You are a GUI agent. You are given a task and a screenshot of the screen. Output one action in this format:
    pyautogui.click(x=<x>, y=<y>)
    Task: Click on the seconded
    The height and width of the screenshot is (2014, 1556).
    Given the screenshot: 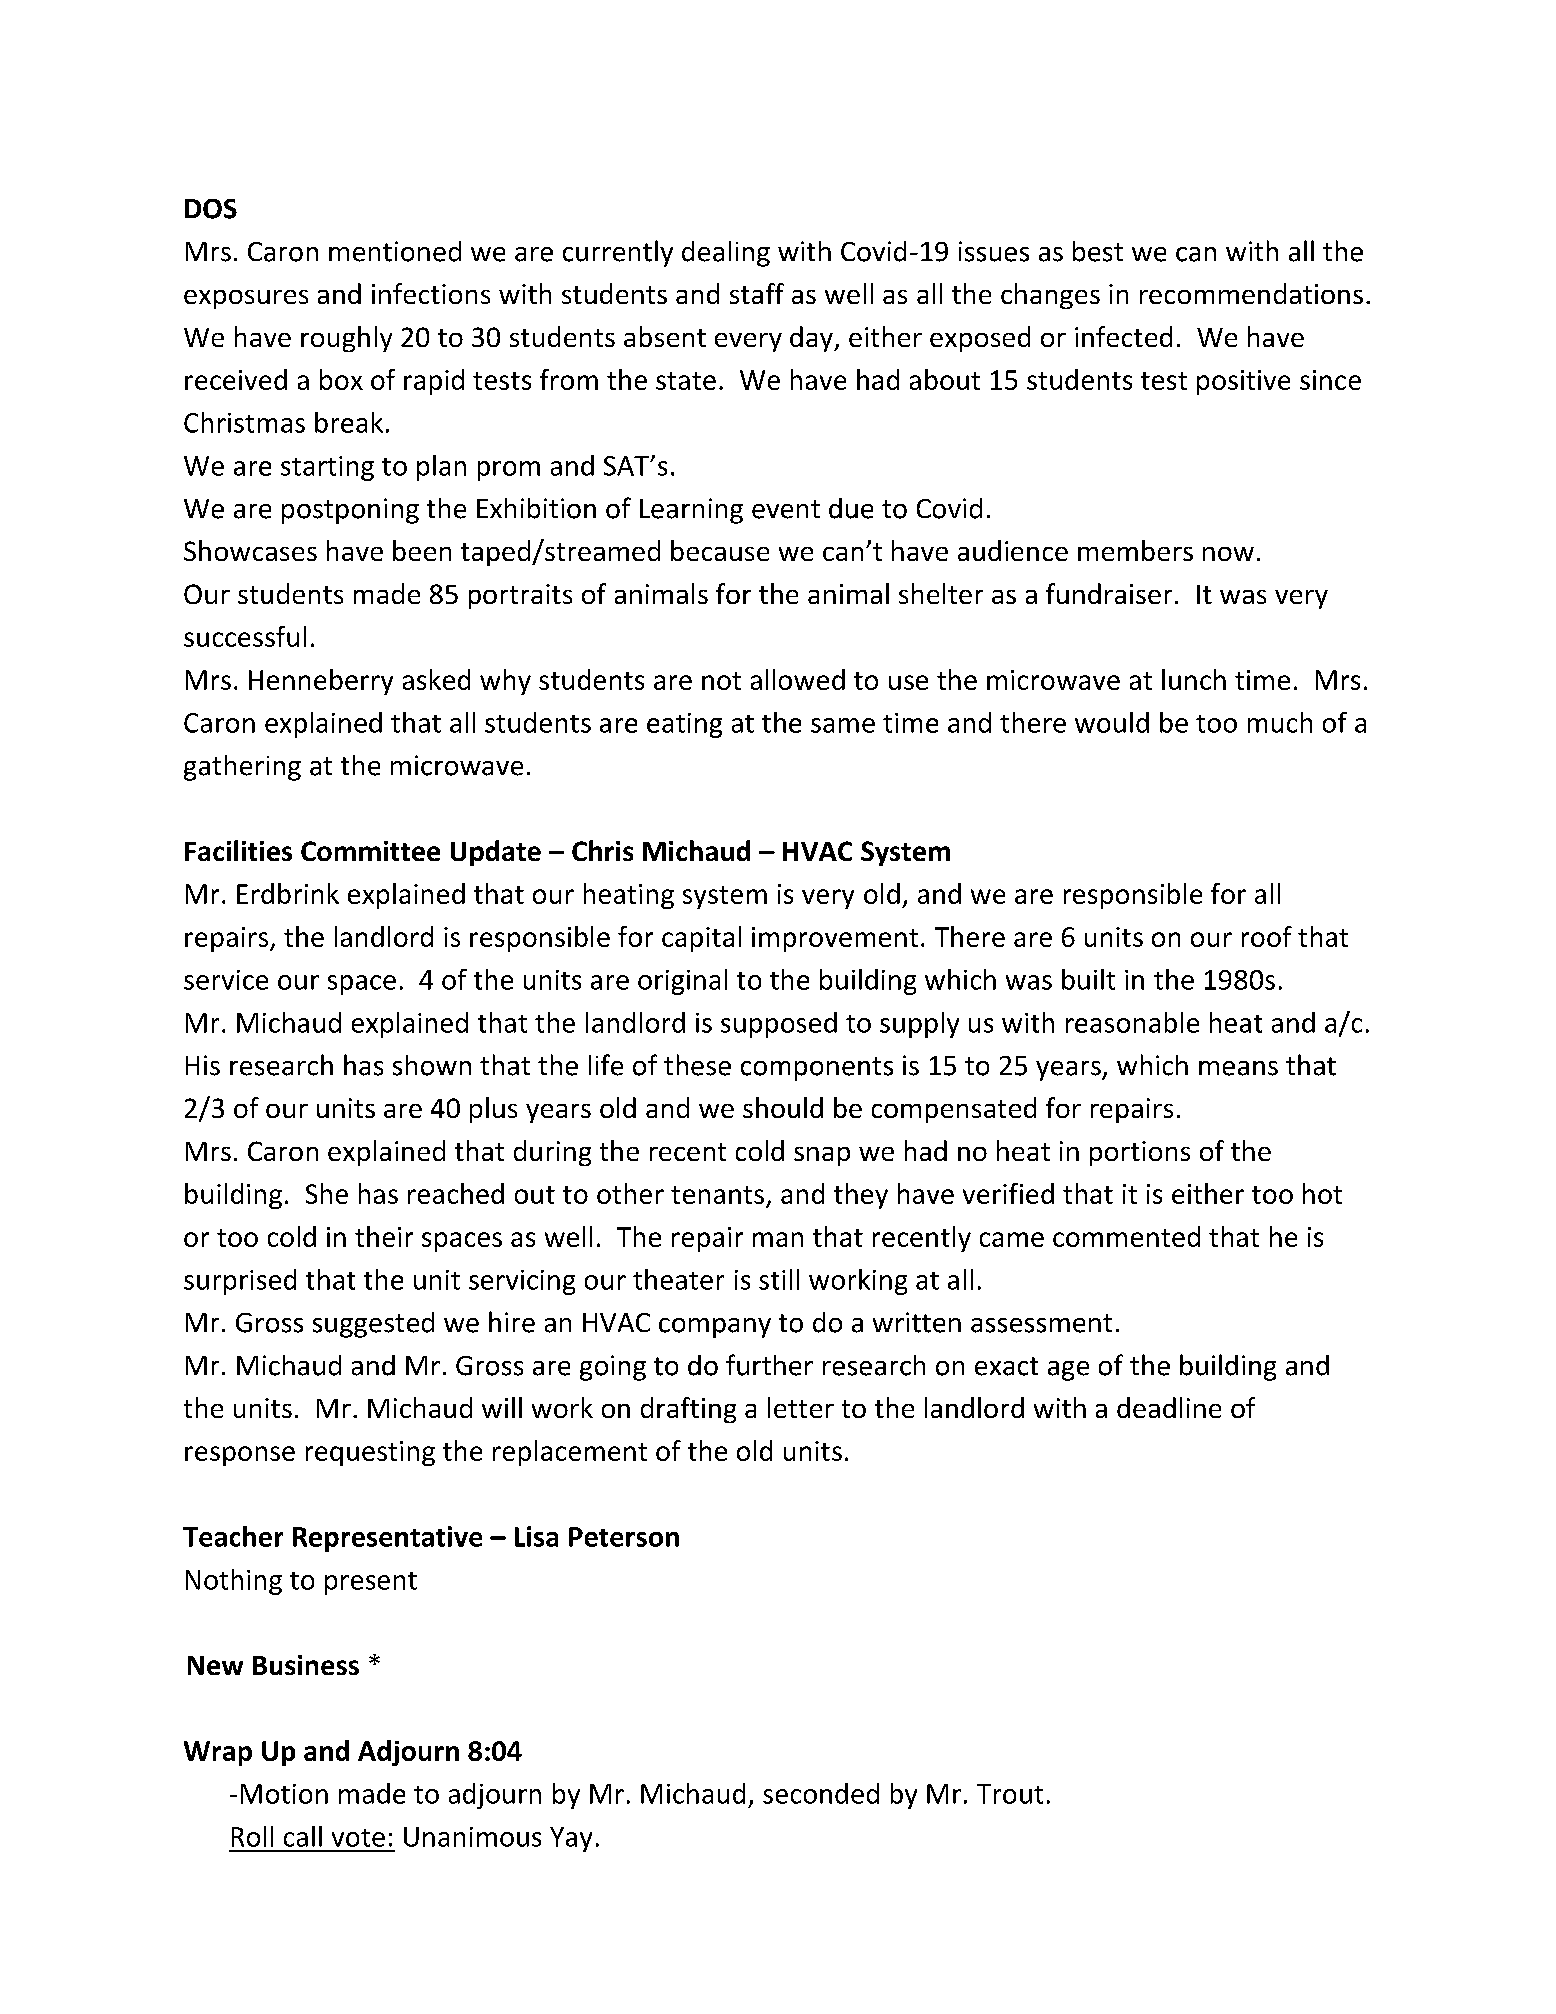 What is the action you would take?
    pyautogui.click(x=821, y=1793)
